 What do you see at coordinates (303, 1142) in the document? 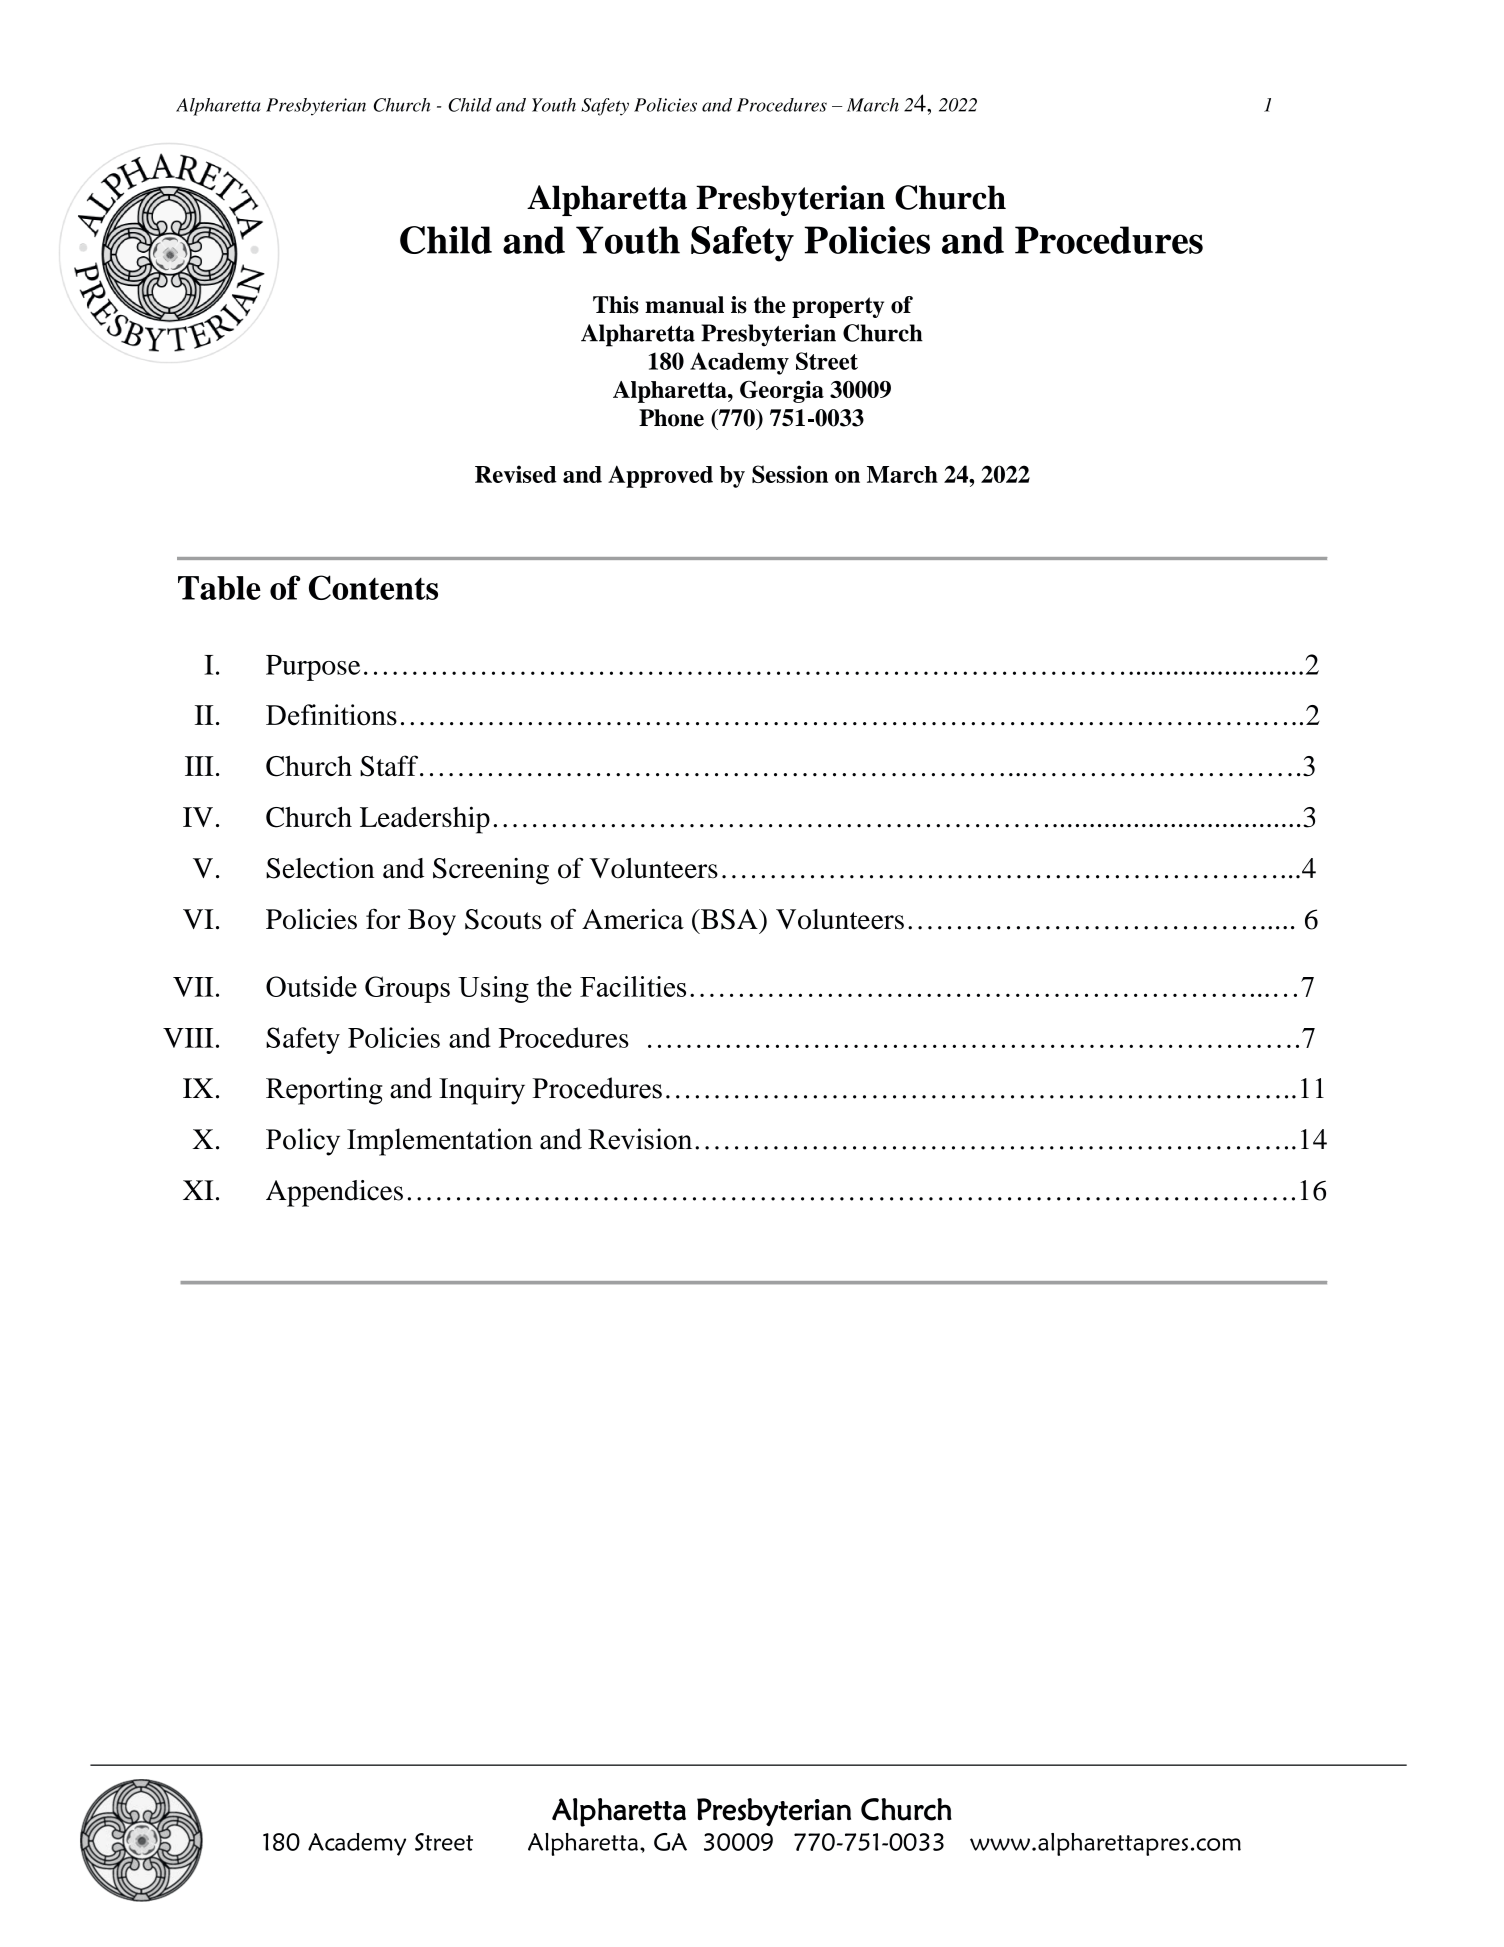
I see `Policy` at bounding box center [303, 1142].
